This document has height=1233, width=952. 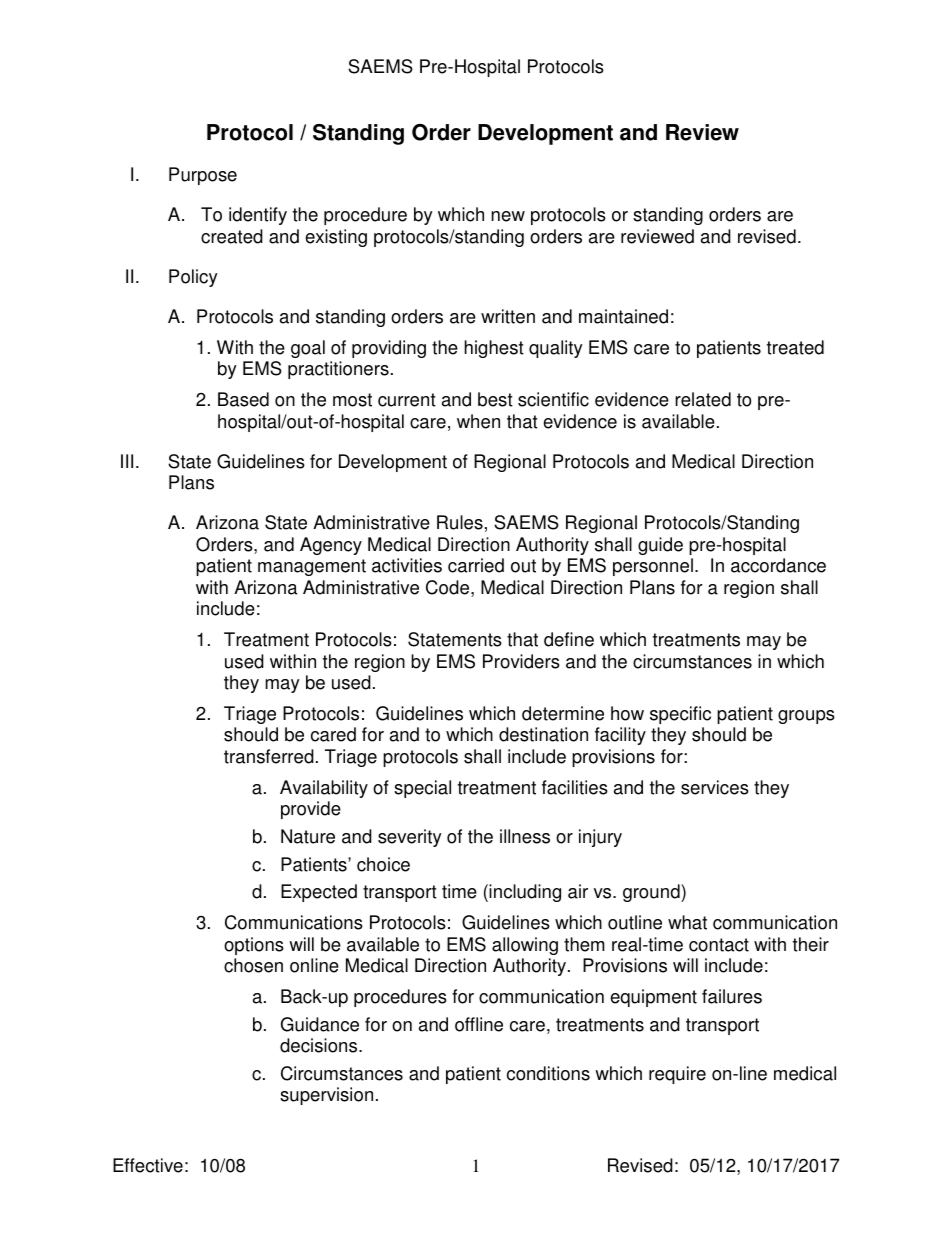 What do you see at coordinates (148, 1165) in the document?
I see `Effective` at bounding box center [148, 1165].
